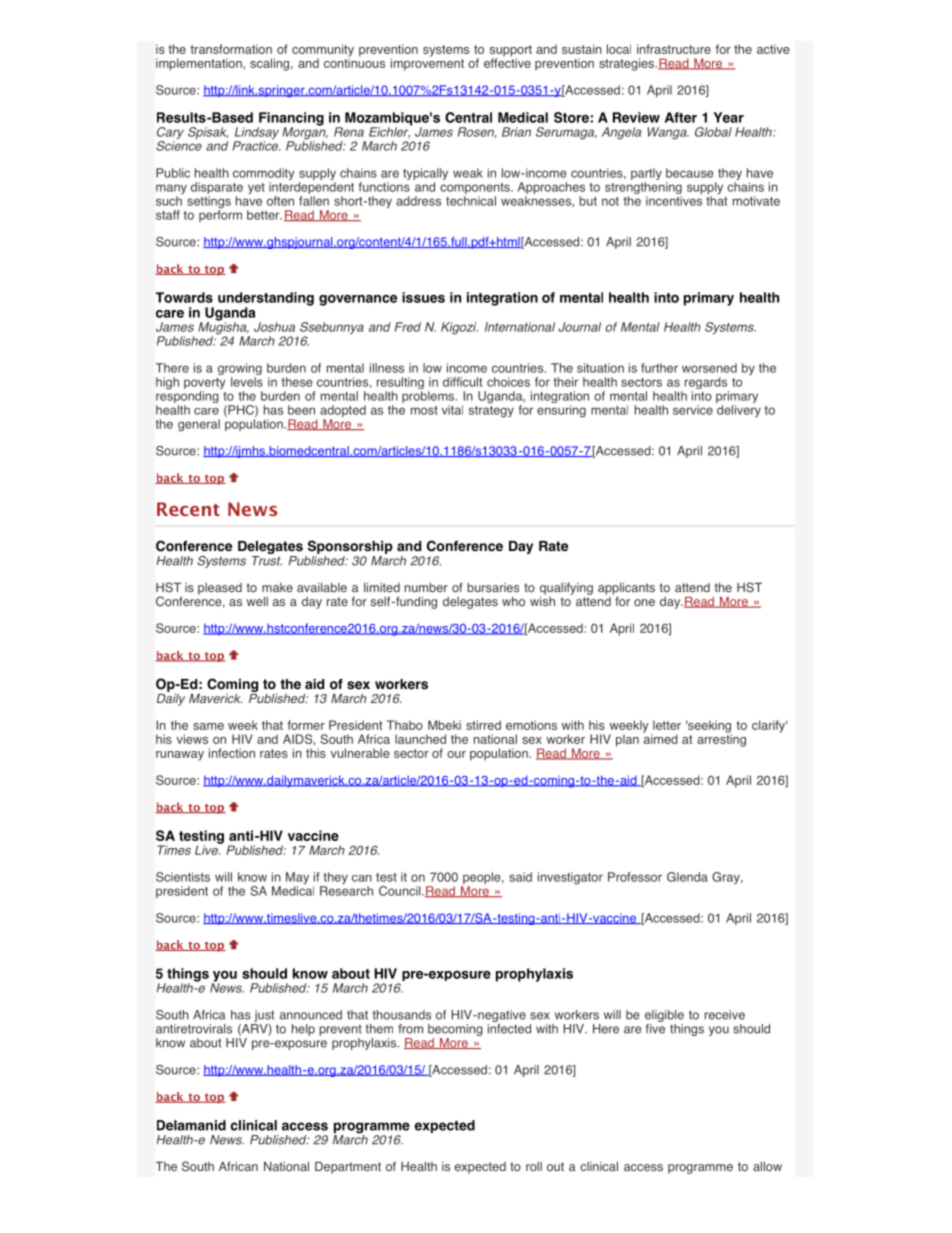 This screenshot has height=1233, width=952. Describe the element at coordinates (507, 62) in the screenshot. I see `effective` at that location.
